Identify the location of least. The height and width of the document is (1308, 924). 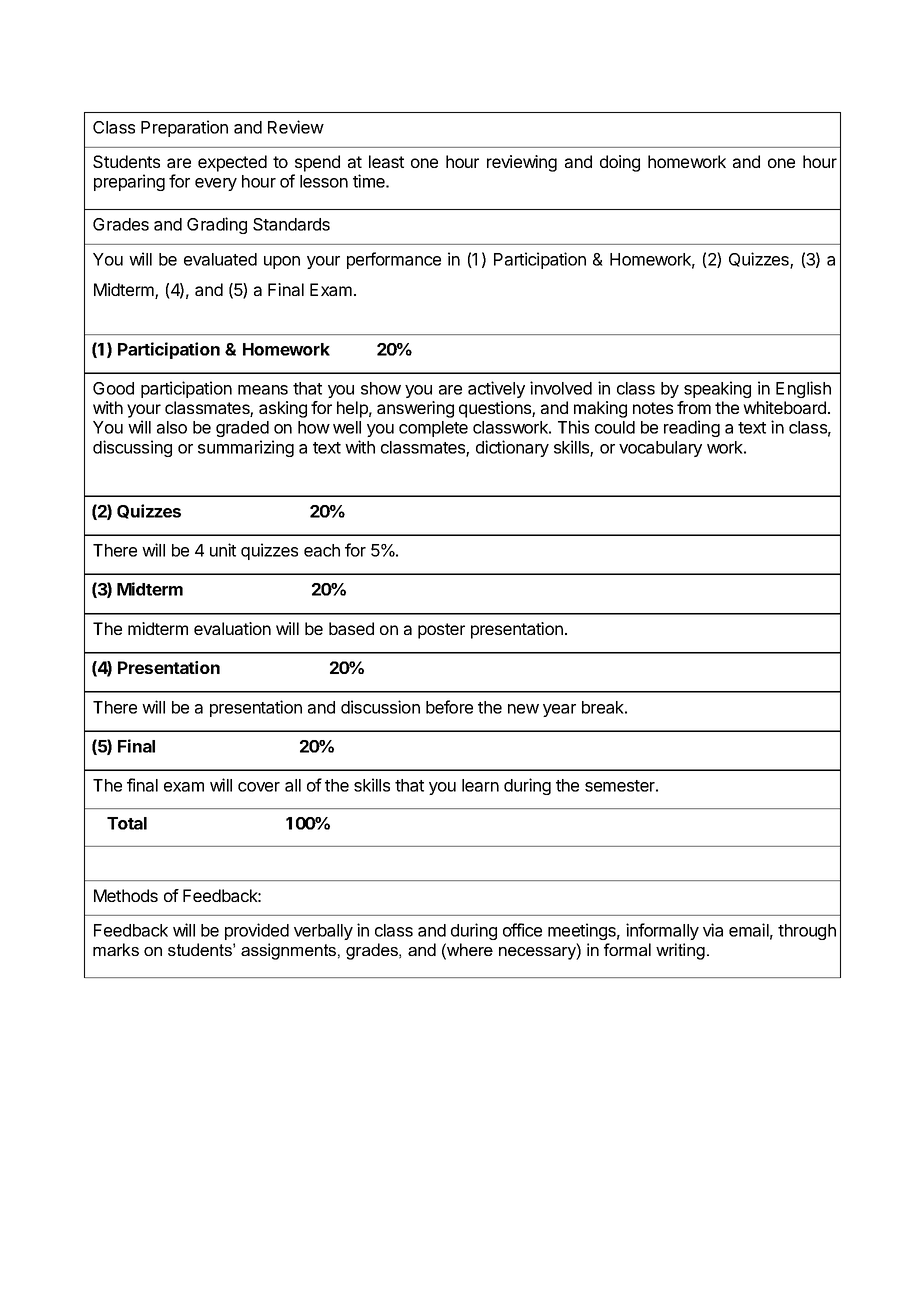
(386, 161).
